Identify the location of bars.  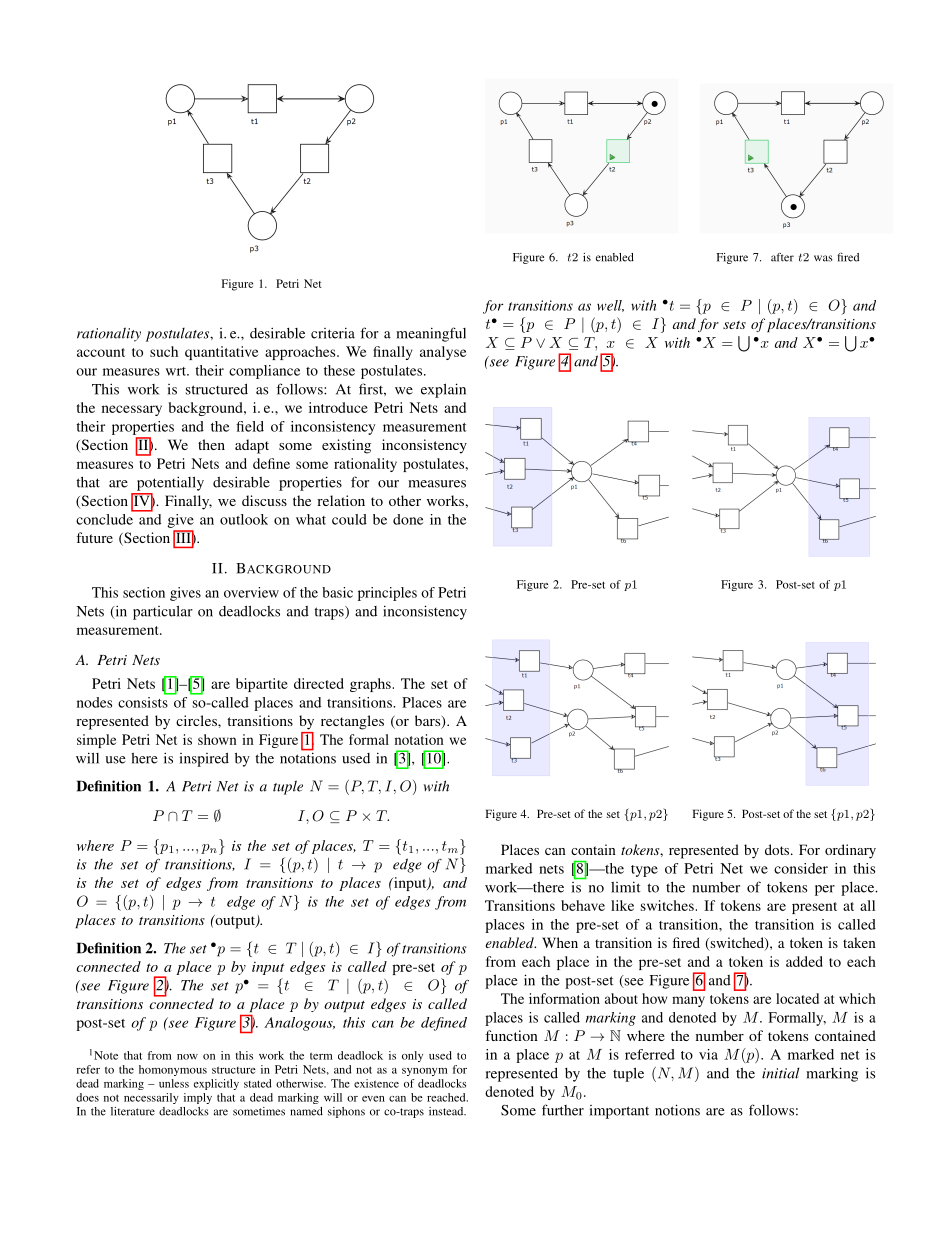
(429, 722).
